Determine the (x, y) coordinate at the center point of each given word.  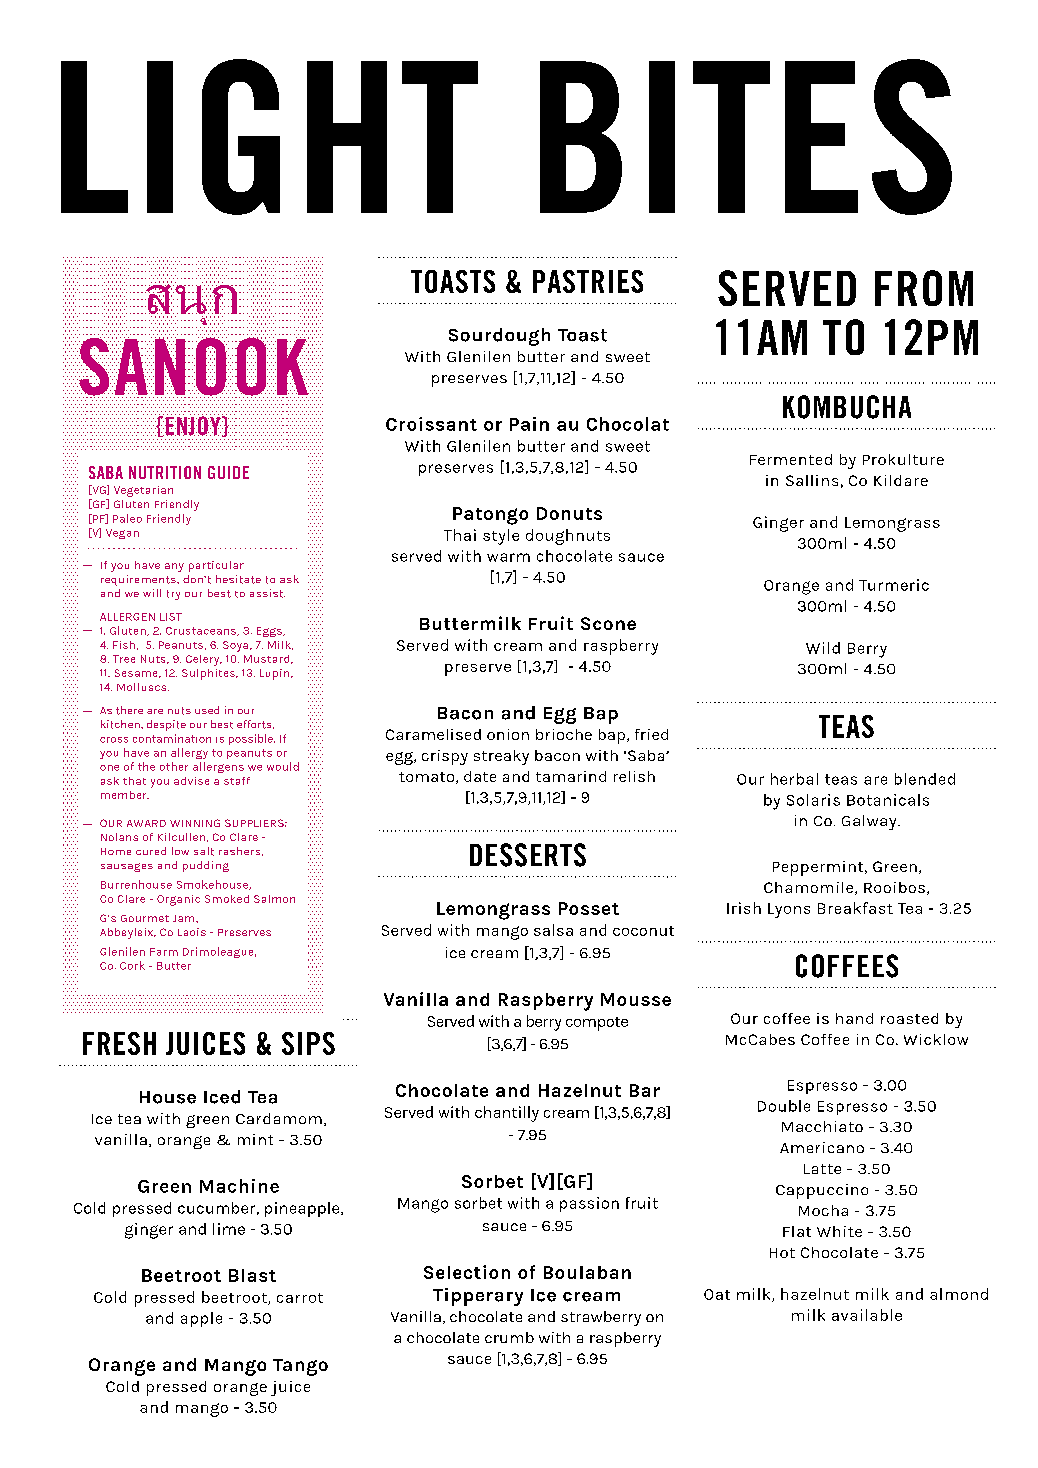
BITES (746, 137)
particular (216, 566)
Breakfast (855, 908)
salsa (553, 930)
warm (508, 557)
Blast (252, 1275)
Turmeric (894, 585)
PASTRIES (588, 281)
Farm (164, 952)
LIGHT (269, 137)
